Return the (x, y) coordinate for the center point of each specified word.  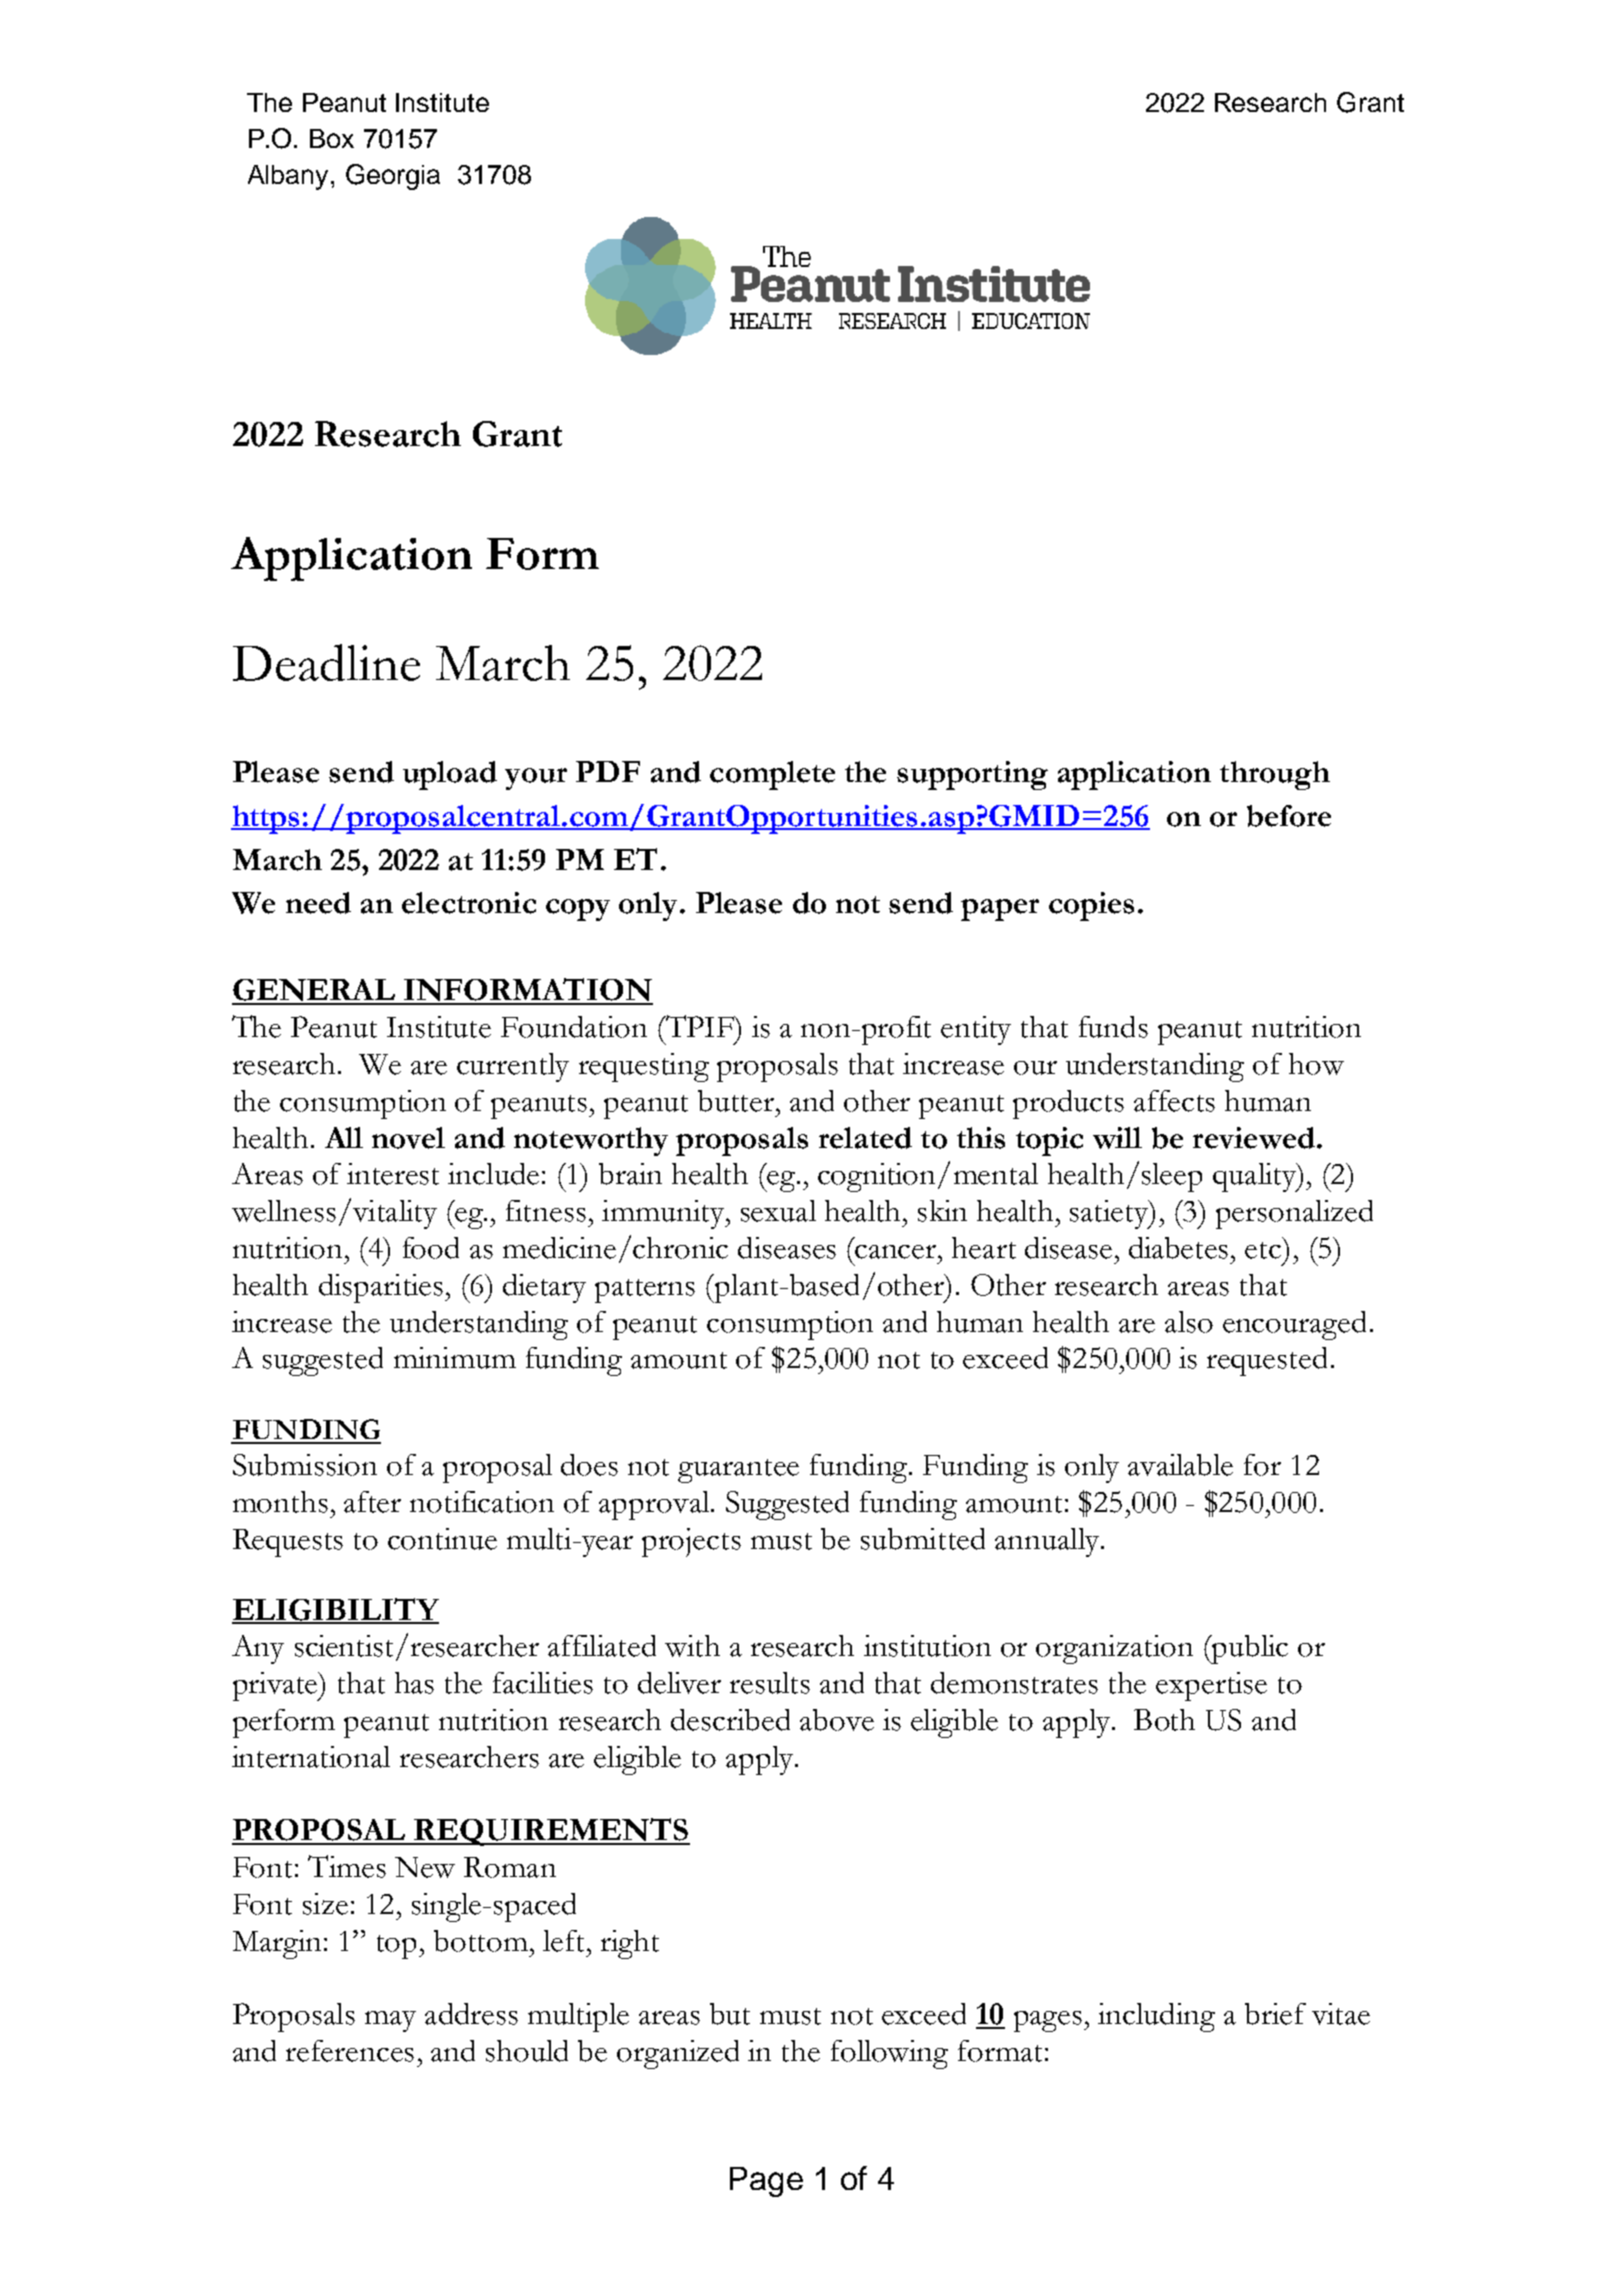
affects (1174, 1101)
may (390, 2021)
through (1275, 775)
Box (332, 138)
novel (408, 1138)
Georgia (393, 177)
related (865, 1138)
